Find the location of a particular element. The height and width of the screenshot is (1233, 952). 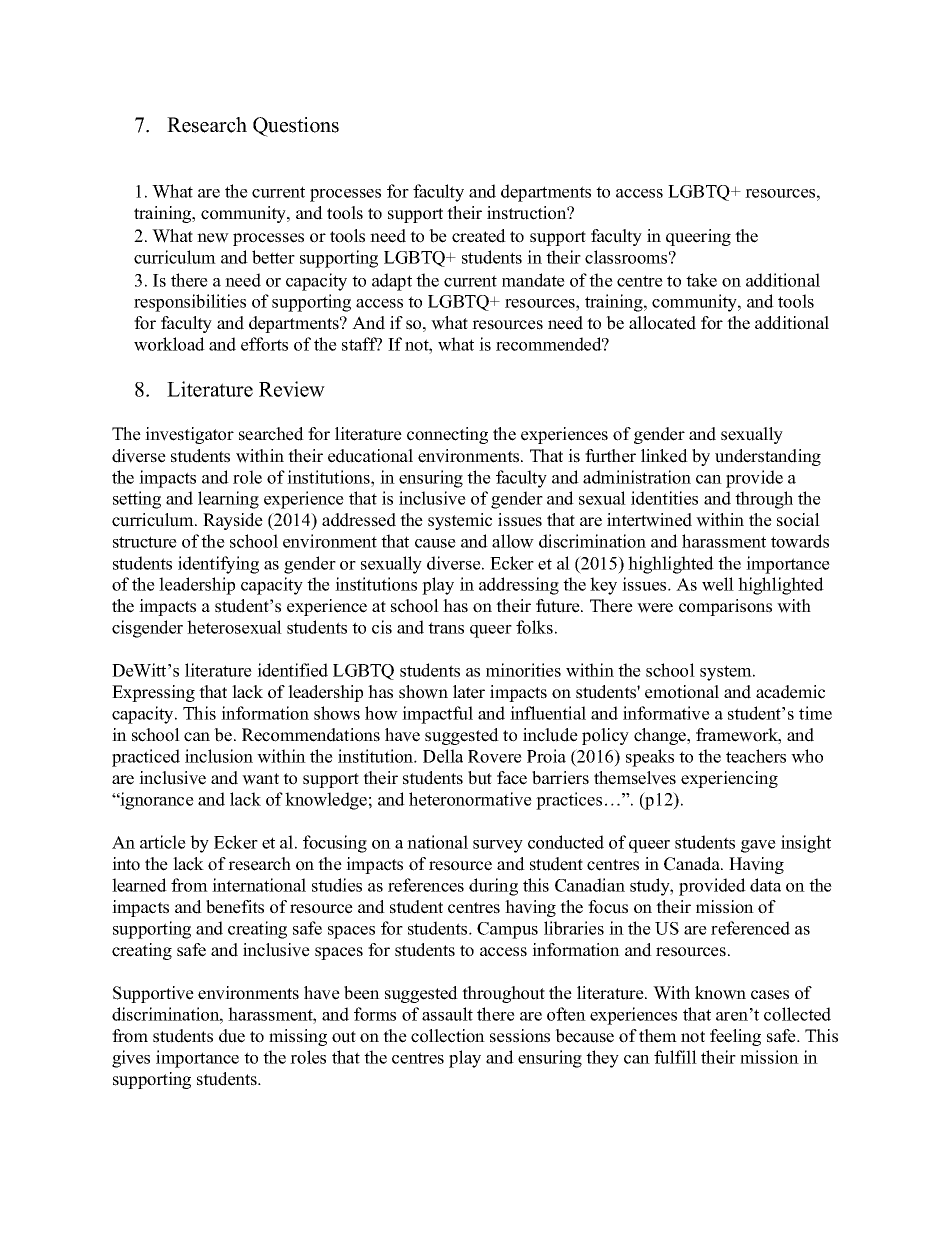

take is located at coordinates (701, 280).
